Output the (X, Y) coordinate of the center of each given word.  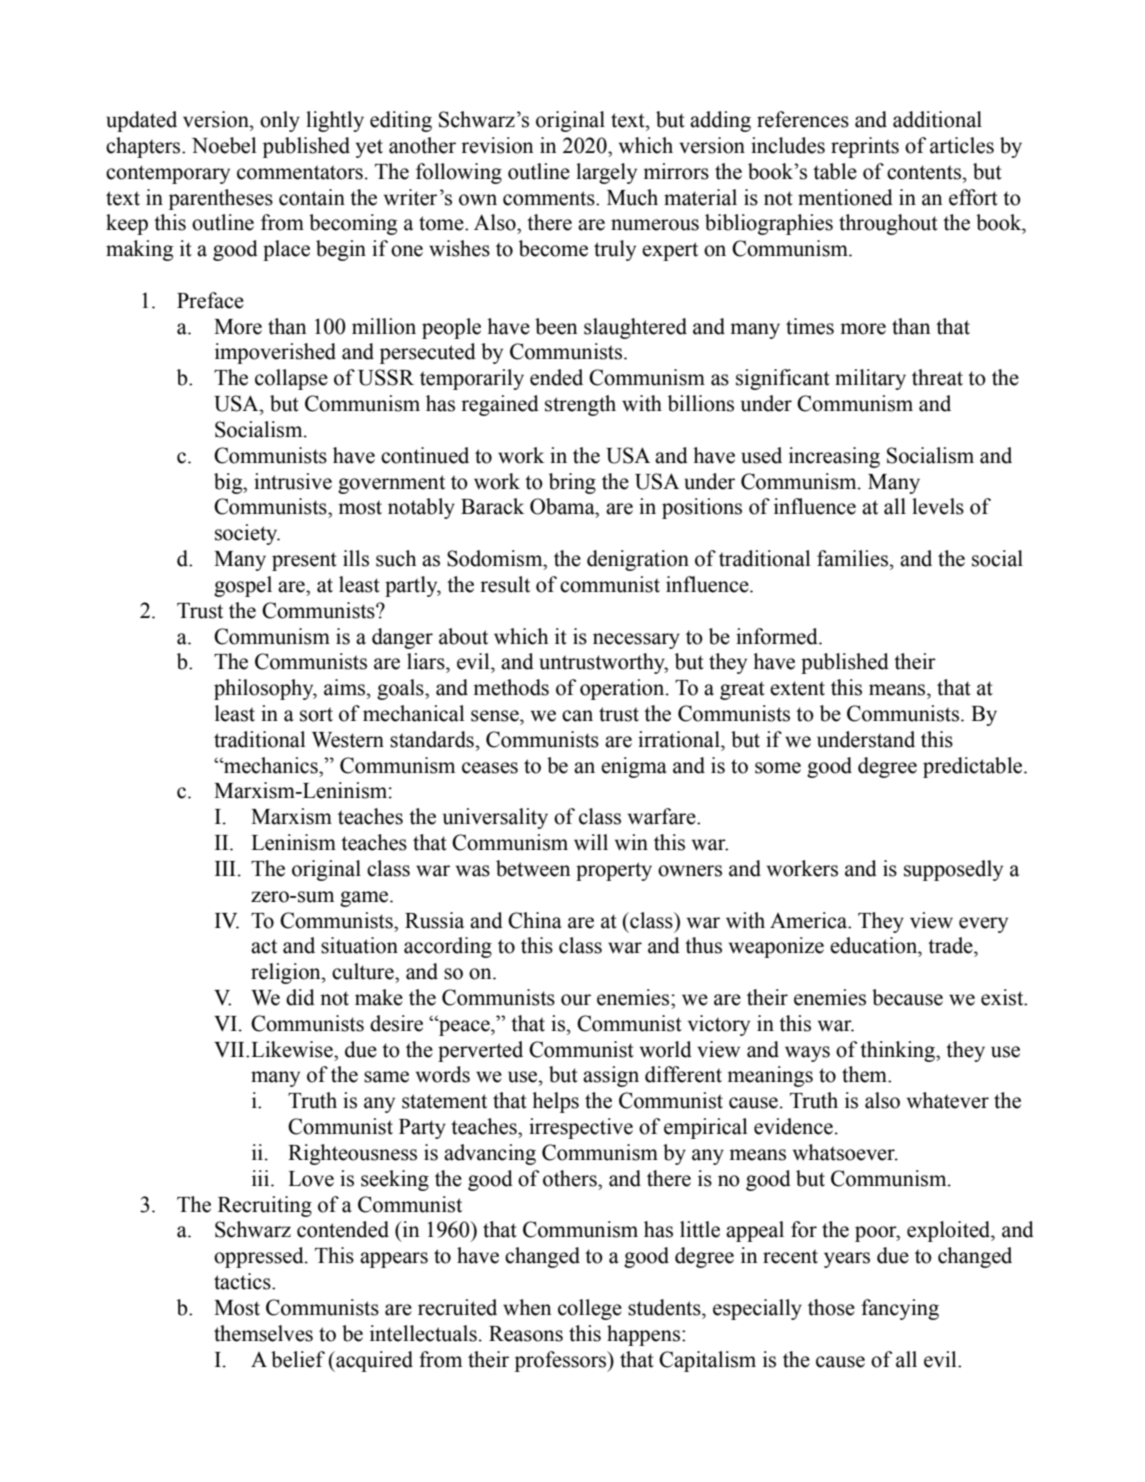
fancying (900, 1309)
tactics (243, 1281)
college (590, 1309)
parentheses (221, 199)
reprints (865, 147)
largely (606, 173)
